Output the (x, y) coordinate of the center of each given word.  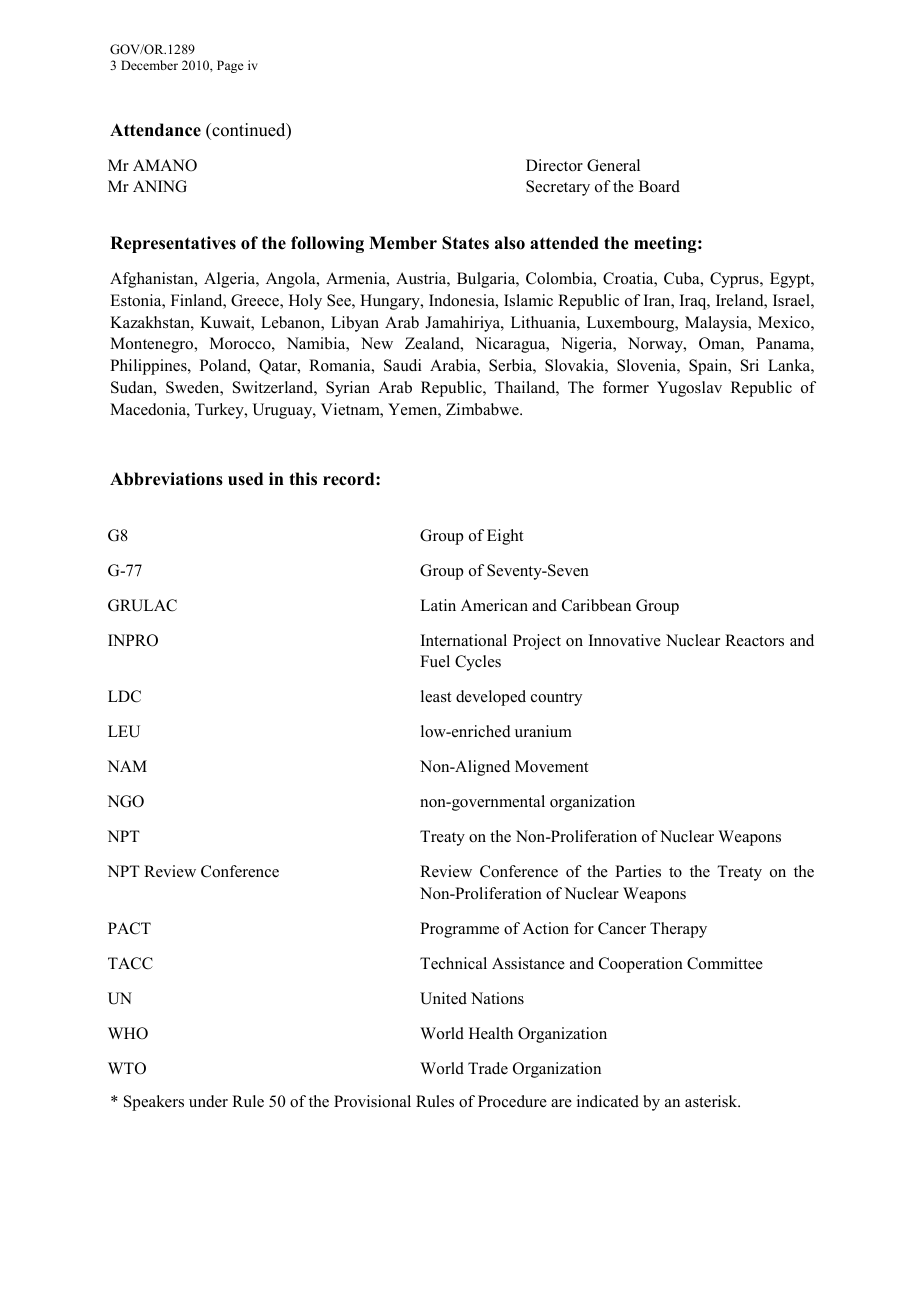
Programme (459, 930)
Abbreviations (166, 479)
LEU (124, 731)
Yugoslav (689, 389)
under (208, 1101)
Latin (438, 605)
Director (554, 165)
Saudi (402, 365)
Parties (638, 871)
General (613, 165)
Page (230, 66)
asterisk (712, 1101)
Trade (488, 1068)
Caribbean (596, 605)
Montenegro (153, 345)
